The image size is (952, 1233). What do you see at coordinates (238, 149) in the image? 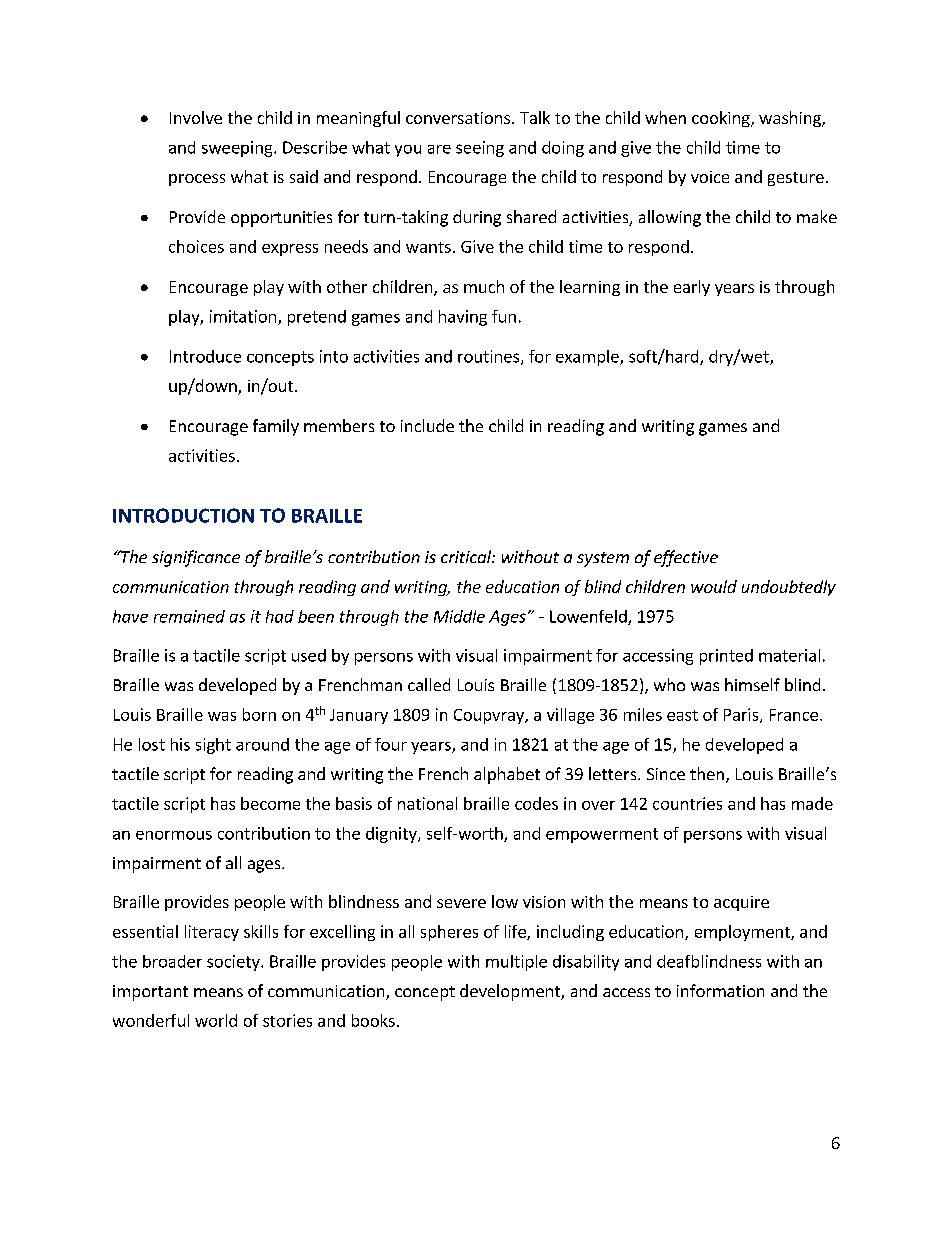
I see `sweeping` at bounding box center [238, 149].
